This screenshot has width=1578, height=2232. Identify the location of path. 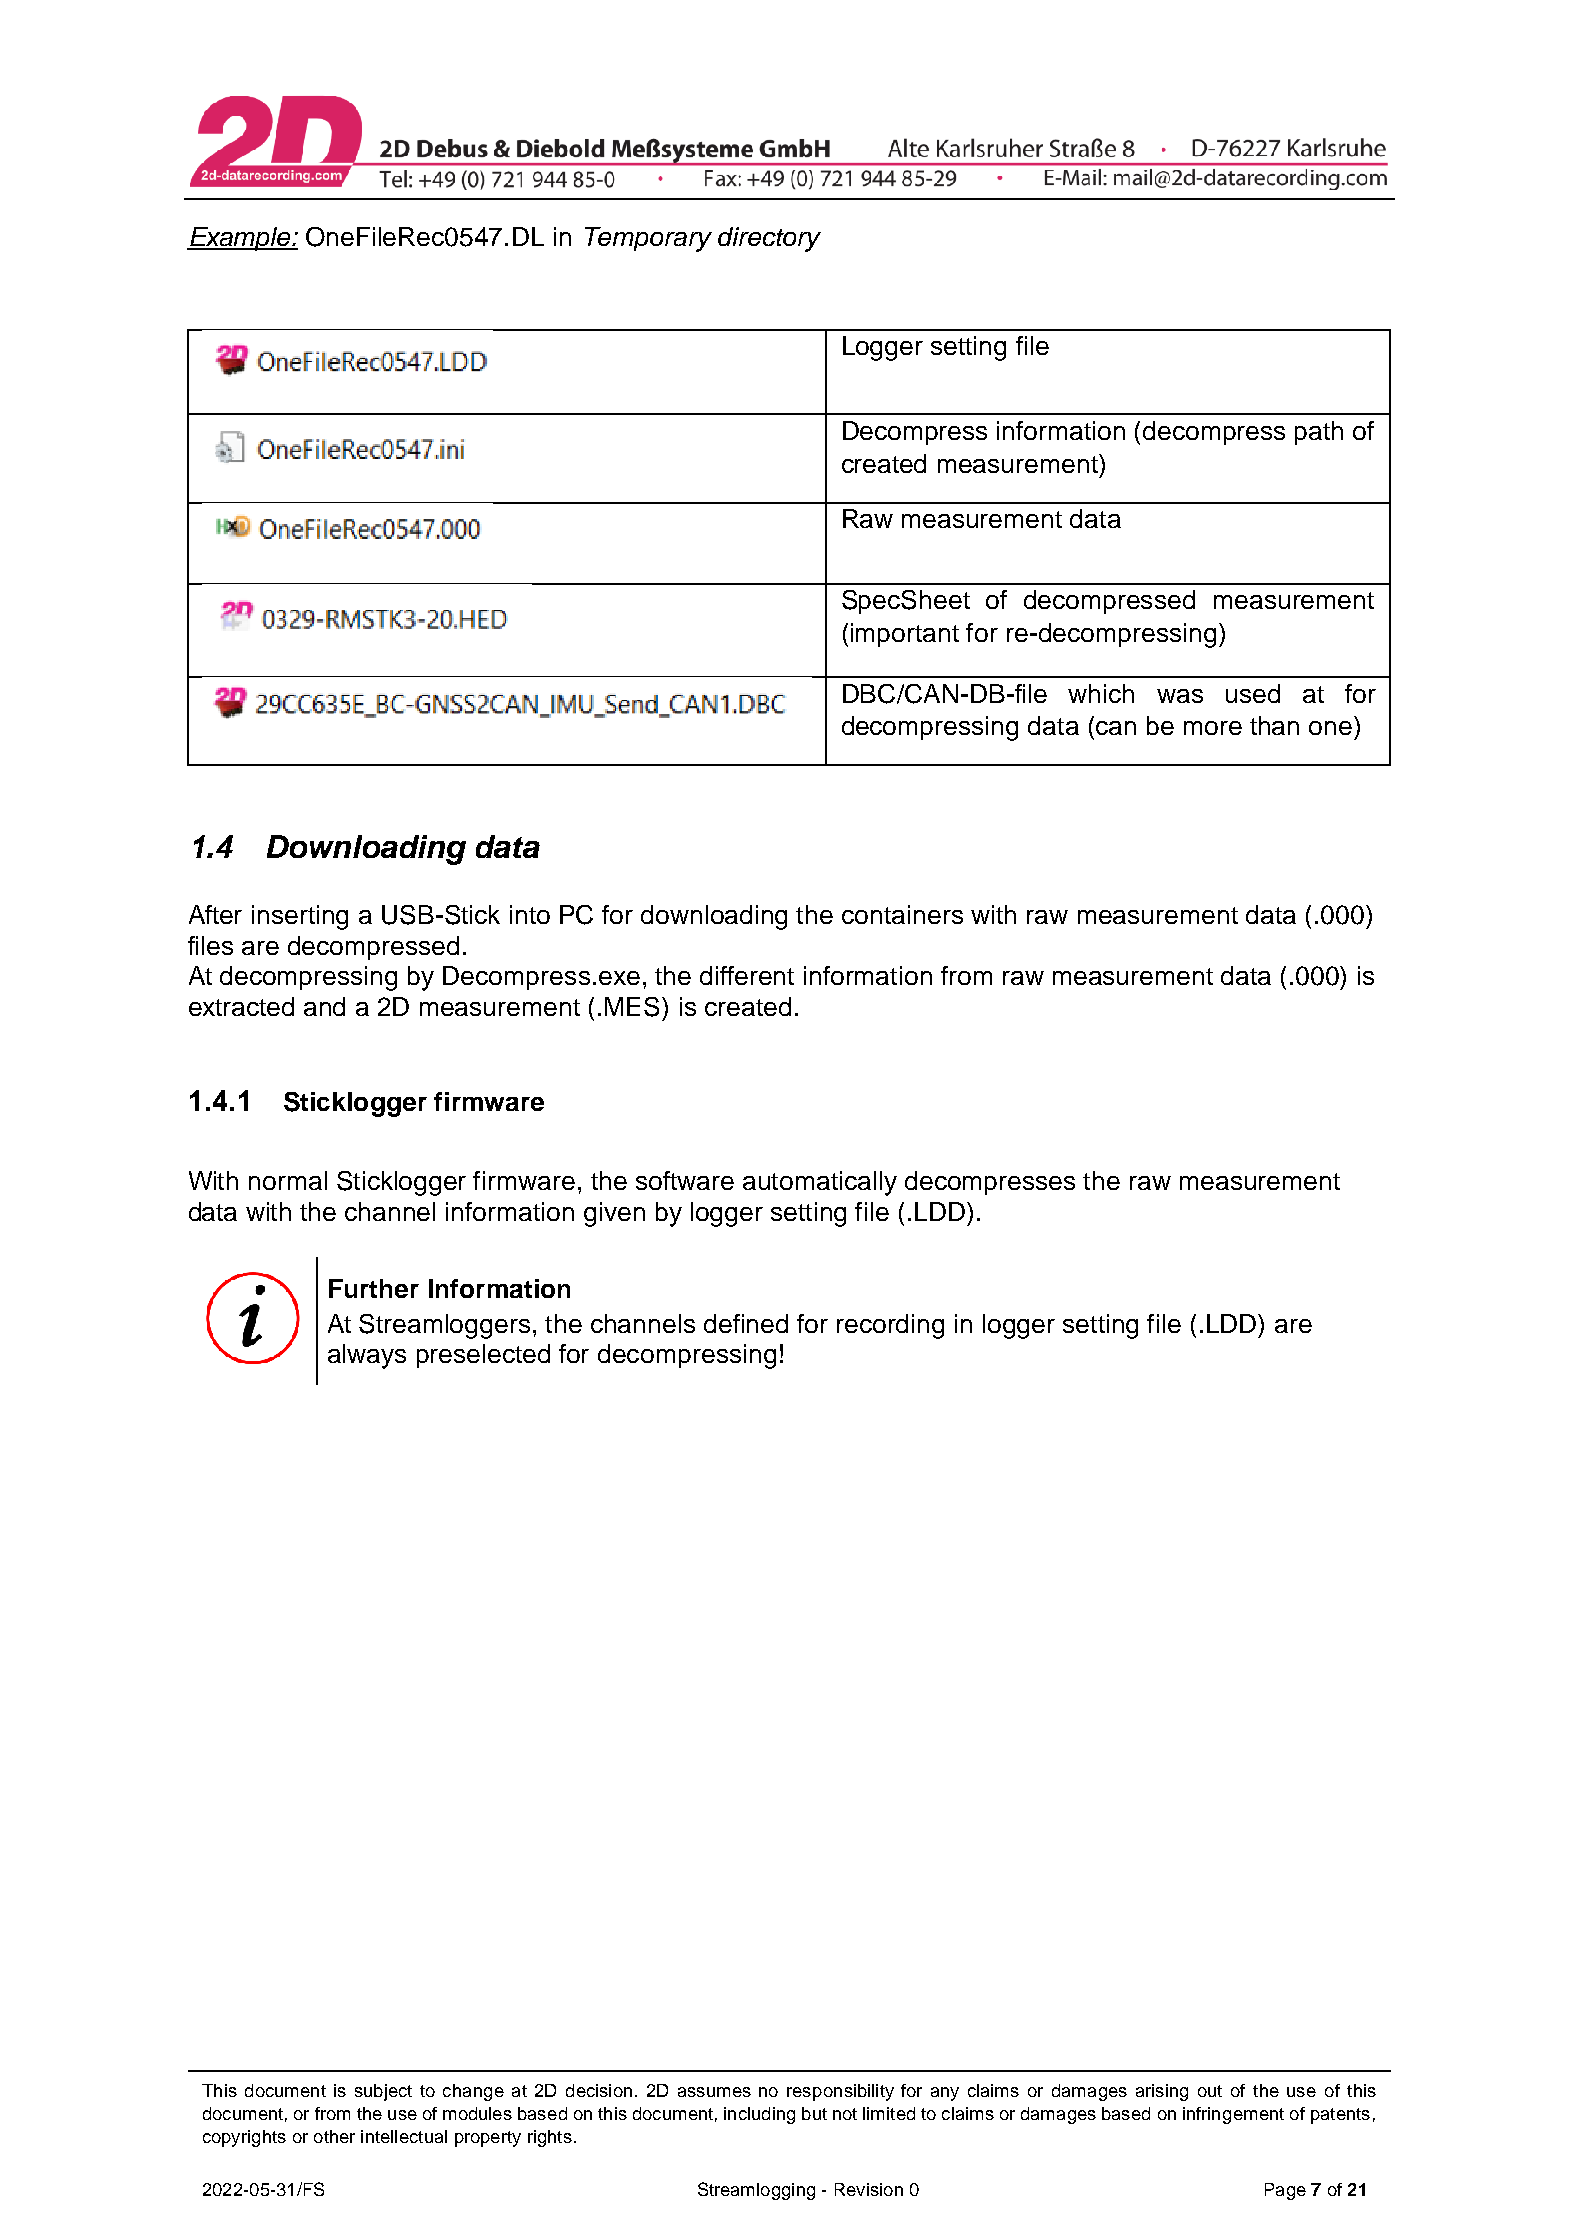
(1319, 433).
